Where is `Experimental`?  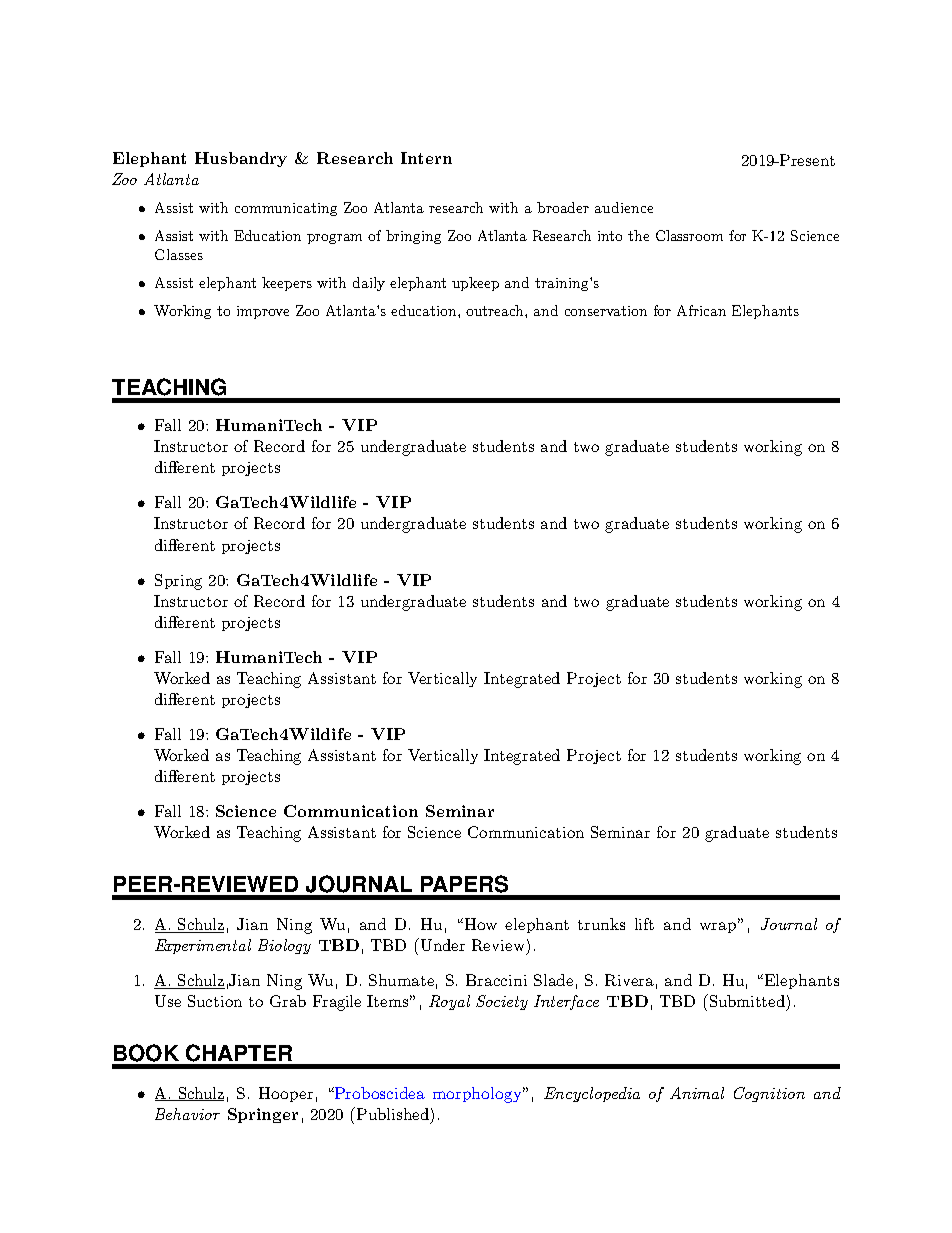 Experimental is located at coordinates (203, 946).
